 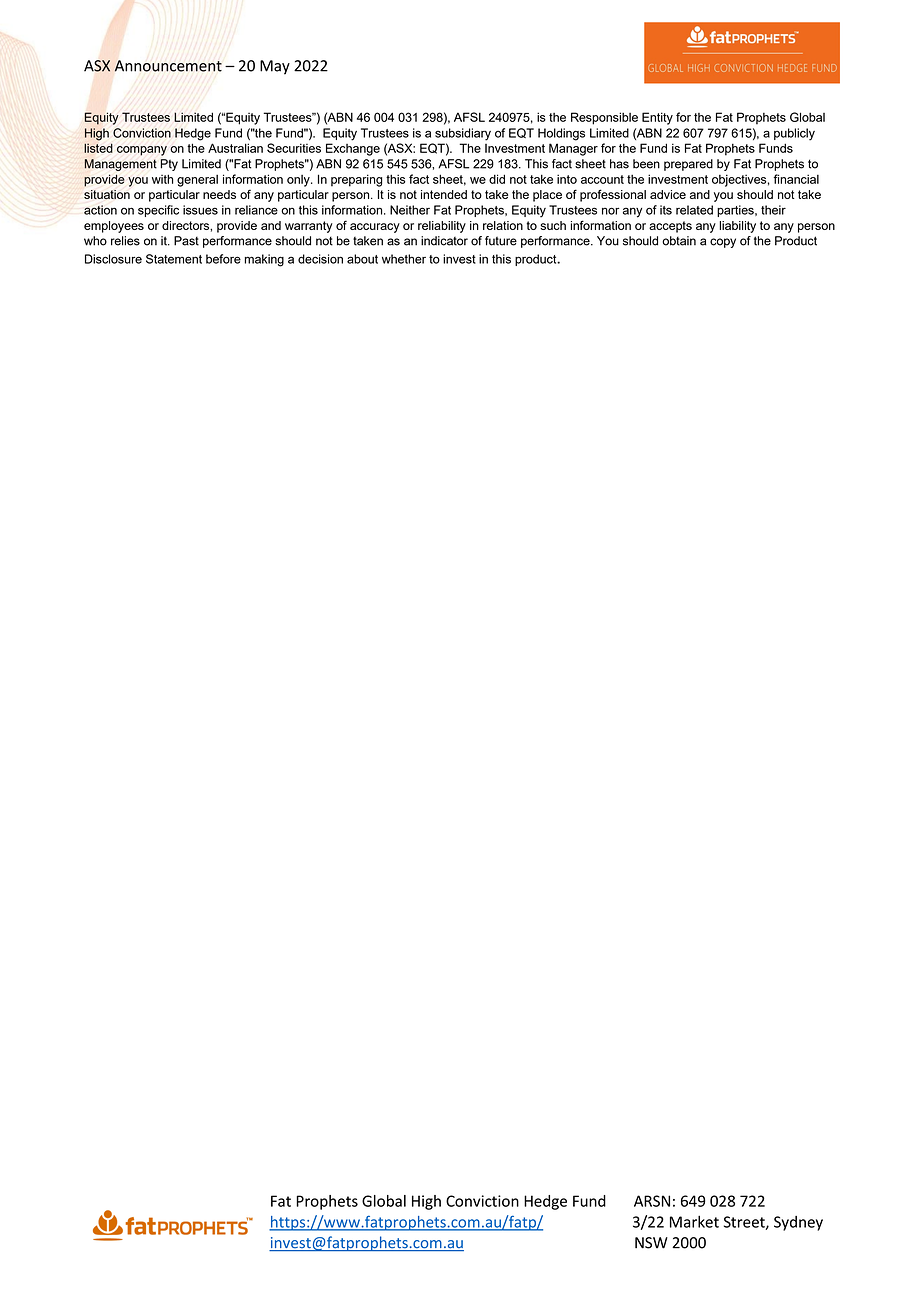 What do you see at coordinates (168, 66) in the screenshot?
I see `Announcement` at bounding box center [168, 66].
